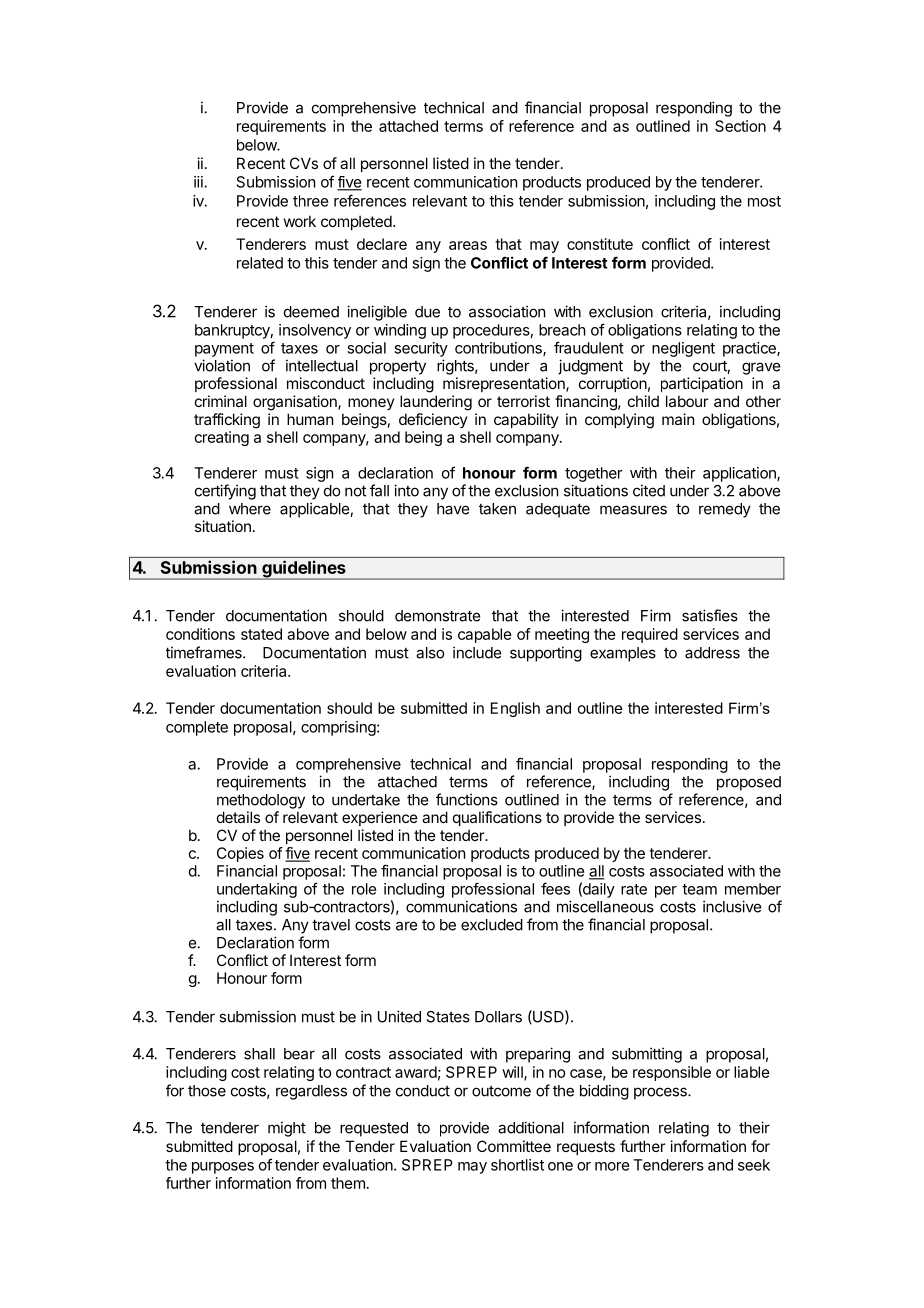 This document has width=924, height=1308. Describe the element at coordinates (310, 201) in the document. I see `three` at that location.
